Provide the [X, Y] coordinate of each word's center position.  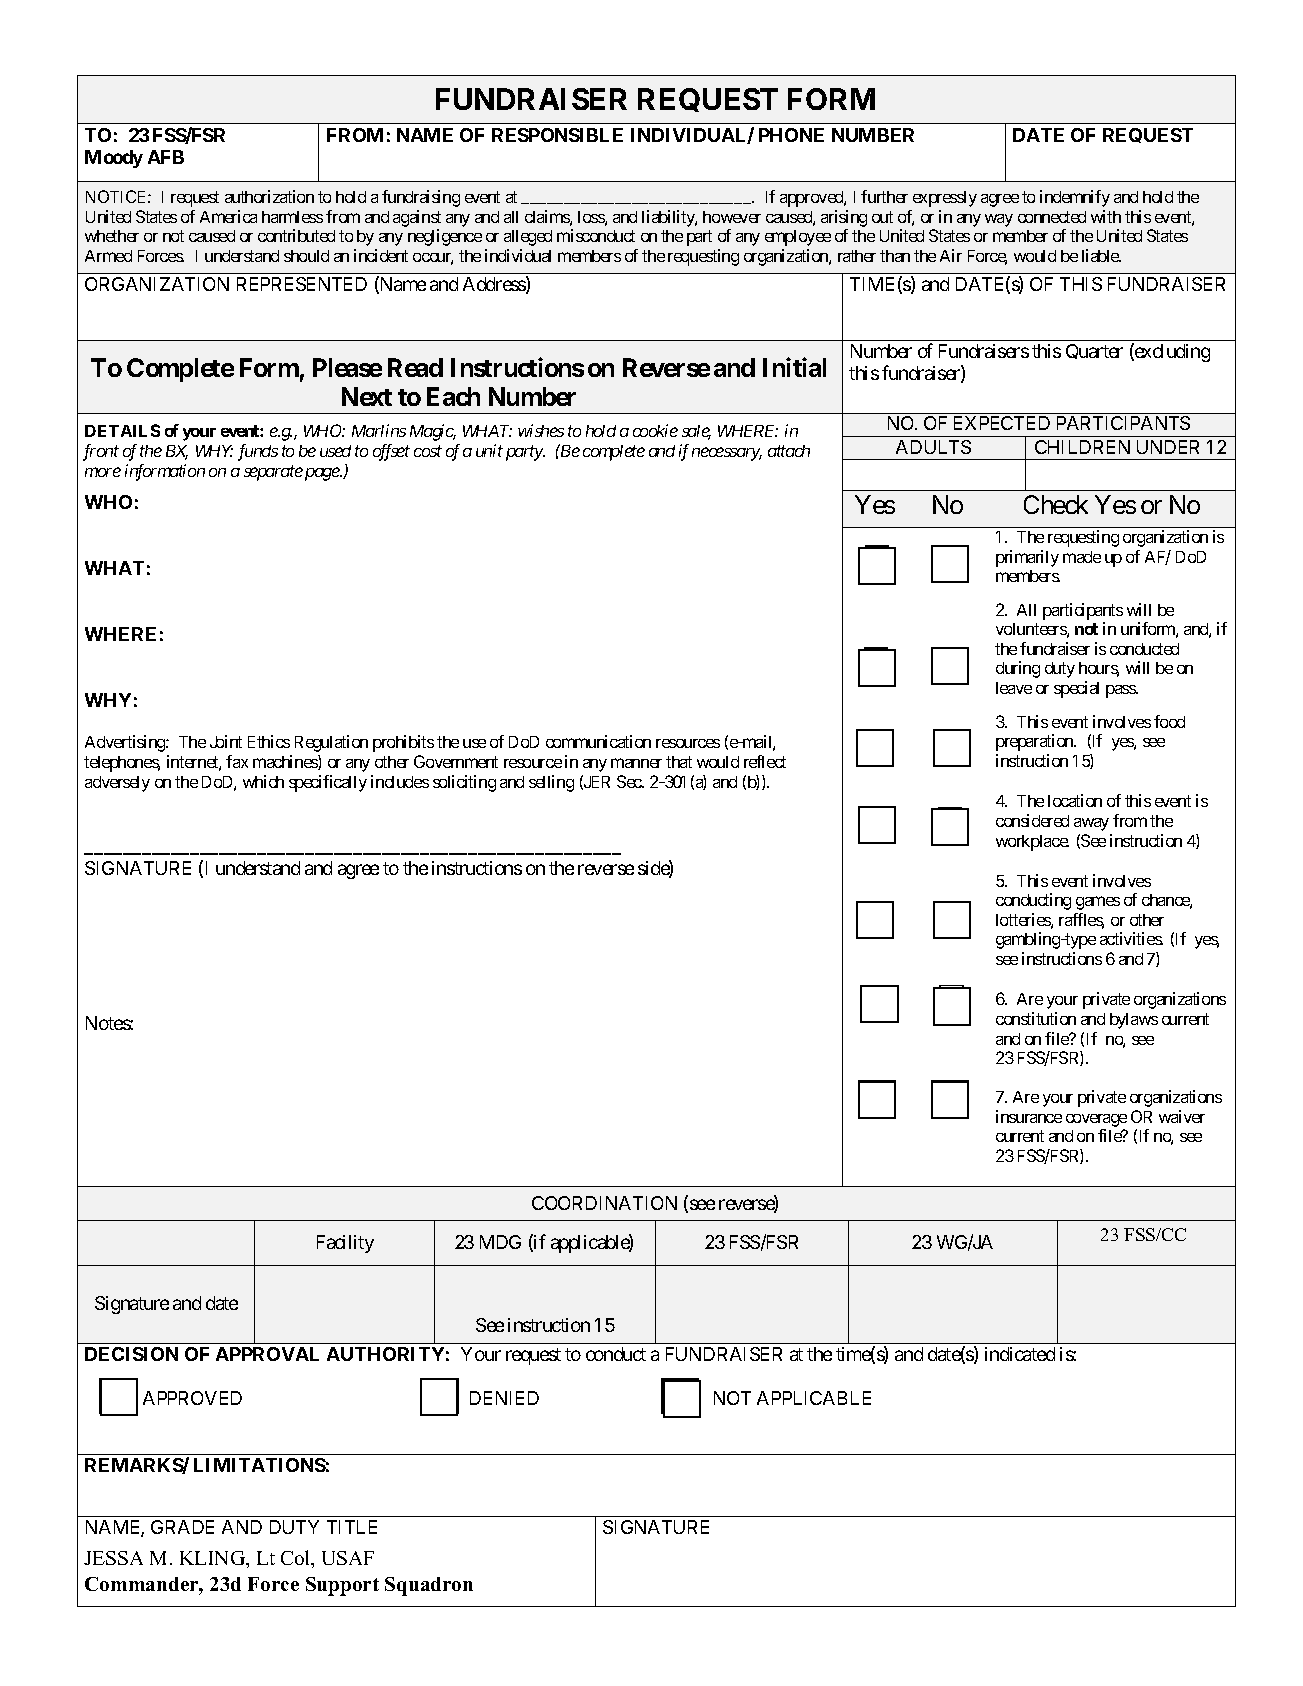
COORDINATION [604, 1203]
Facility [345, 1244]
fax [237, 761]
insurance [1029, 1116]
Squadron [429, 1586]
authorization [269, 196]
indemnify [1075, 198]
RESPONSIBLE [557, 135]
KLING [214, 1559]
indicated [1020, 1354]
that [679, 762]
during [1018, 669]
